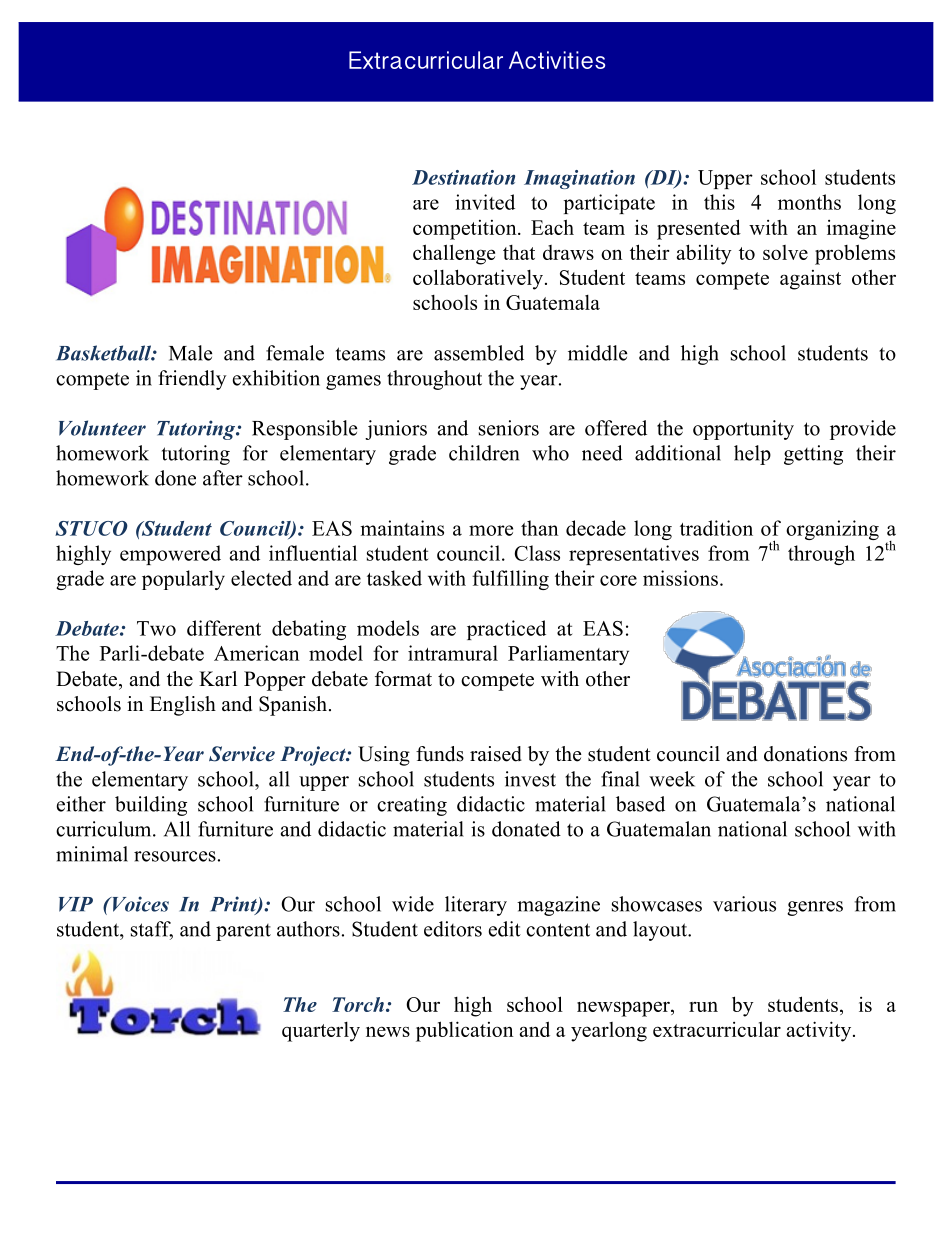  I want to click on Activities, so click(557, 60).
